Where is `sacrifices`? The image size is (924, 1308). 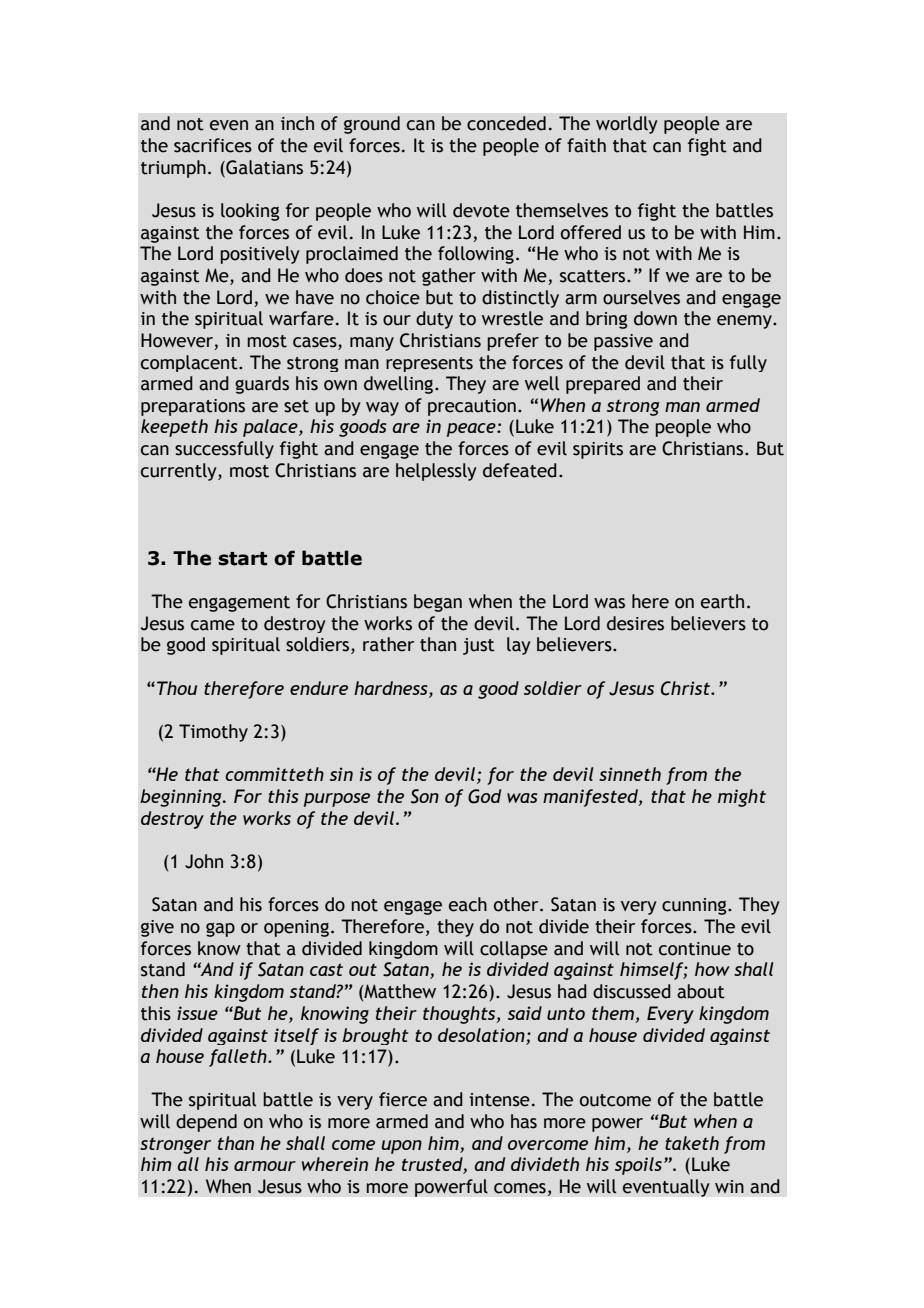 sacrifices is located at coordinates (213, 145).
